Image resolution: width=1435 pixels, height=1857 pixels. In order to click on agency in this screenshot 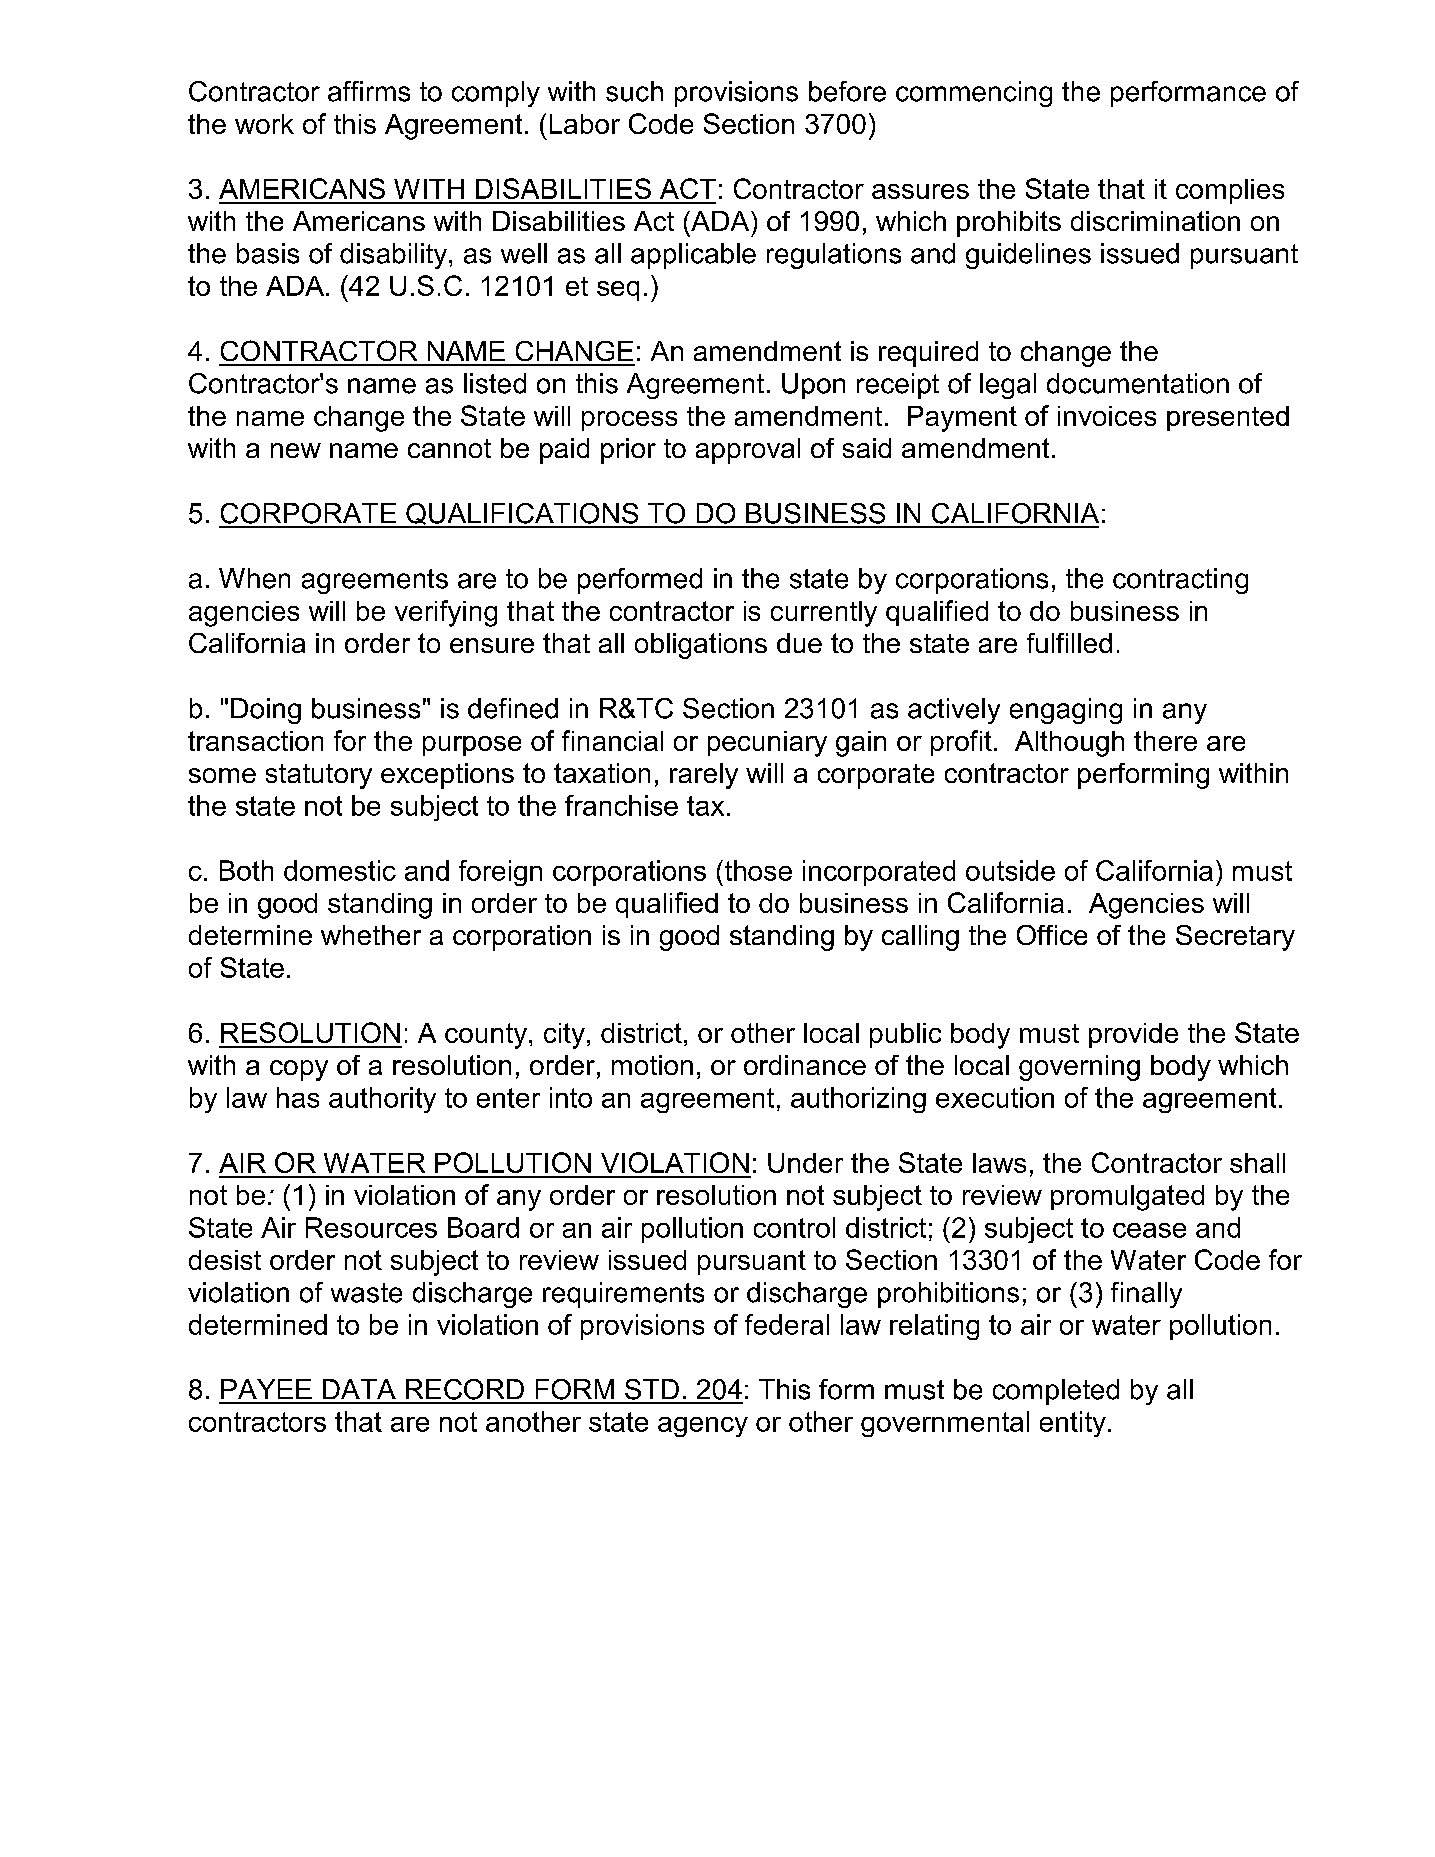, I will do `click(703, 1427)`.
